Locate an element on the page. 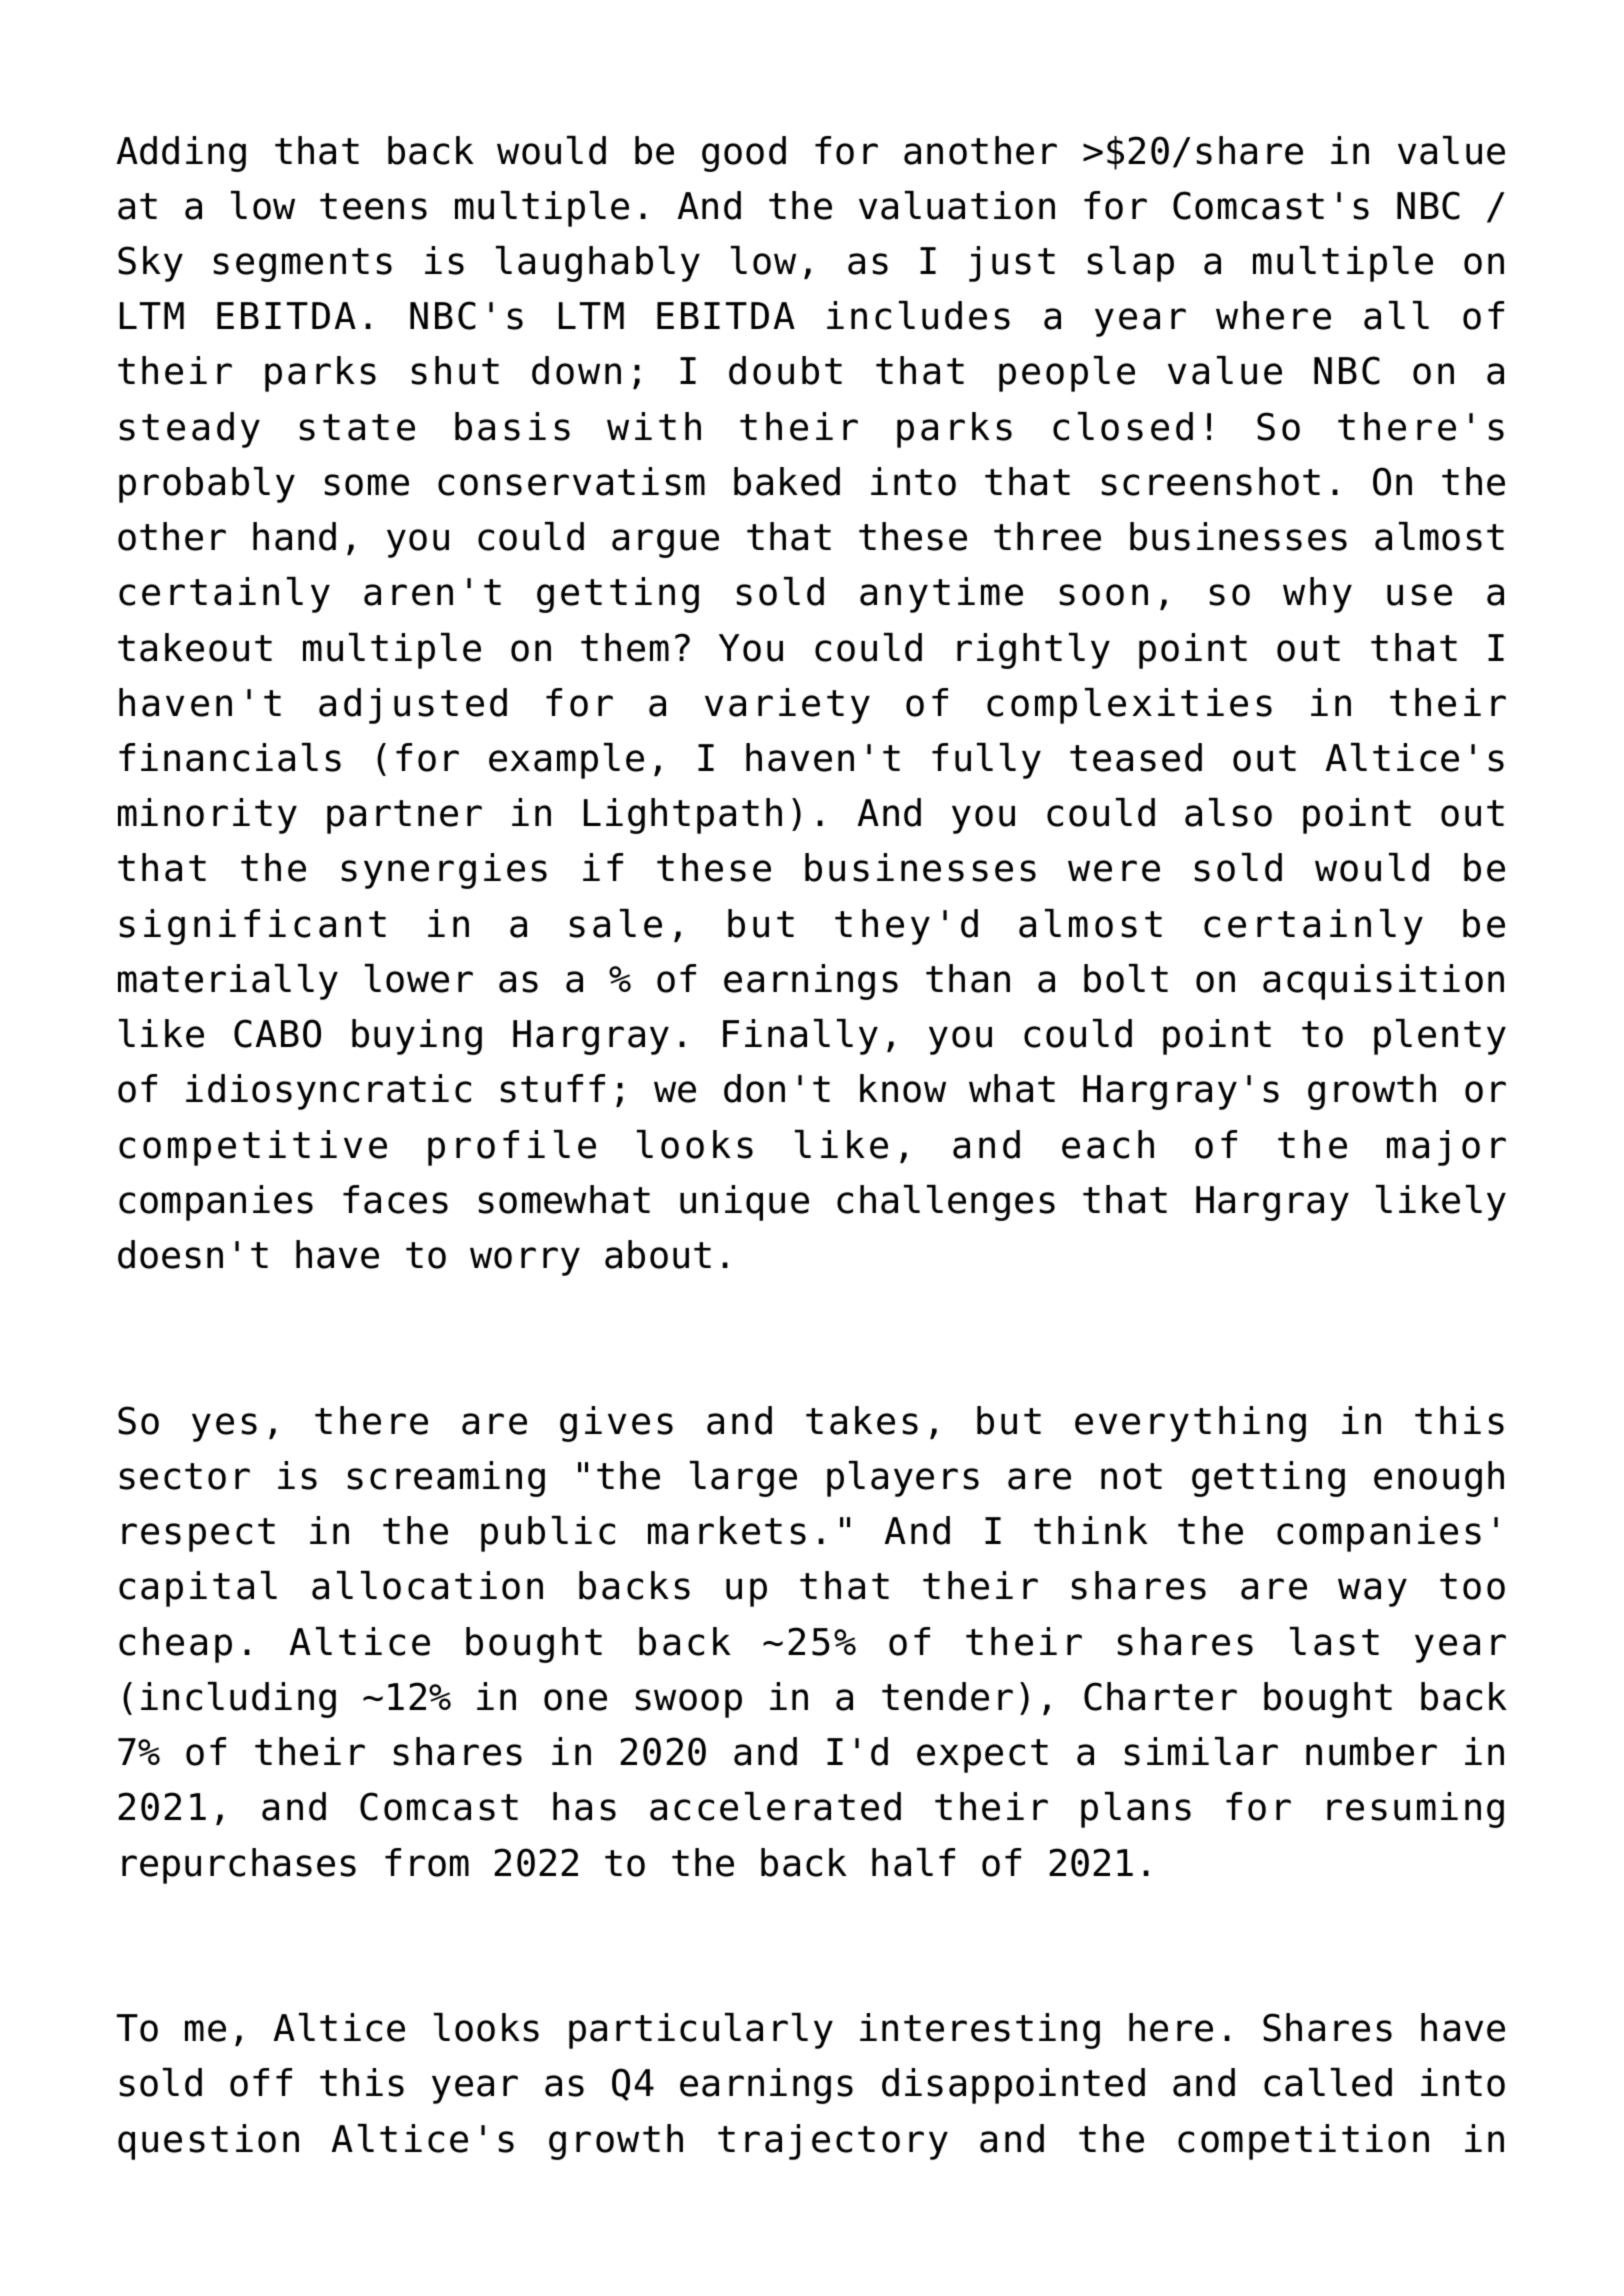 The width and height of the page is (1624, 2296). teens is located at coordinates (373, 206).
